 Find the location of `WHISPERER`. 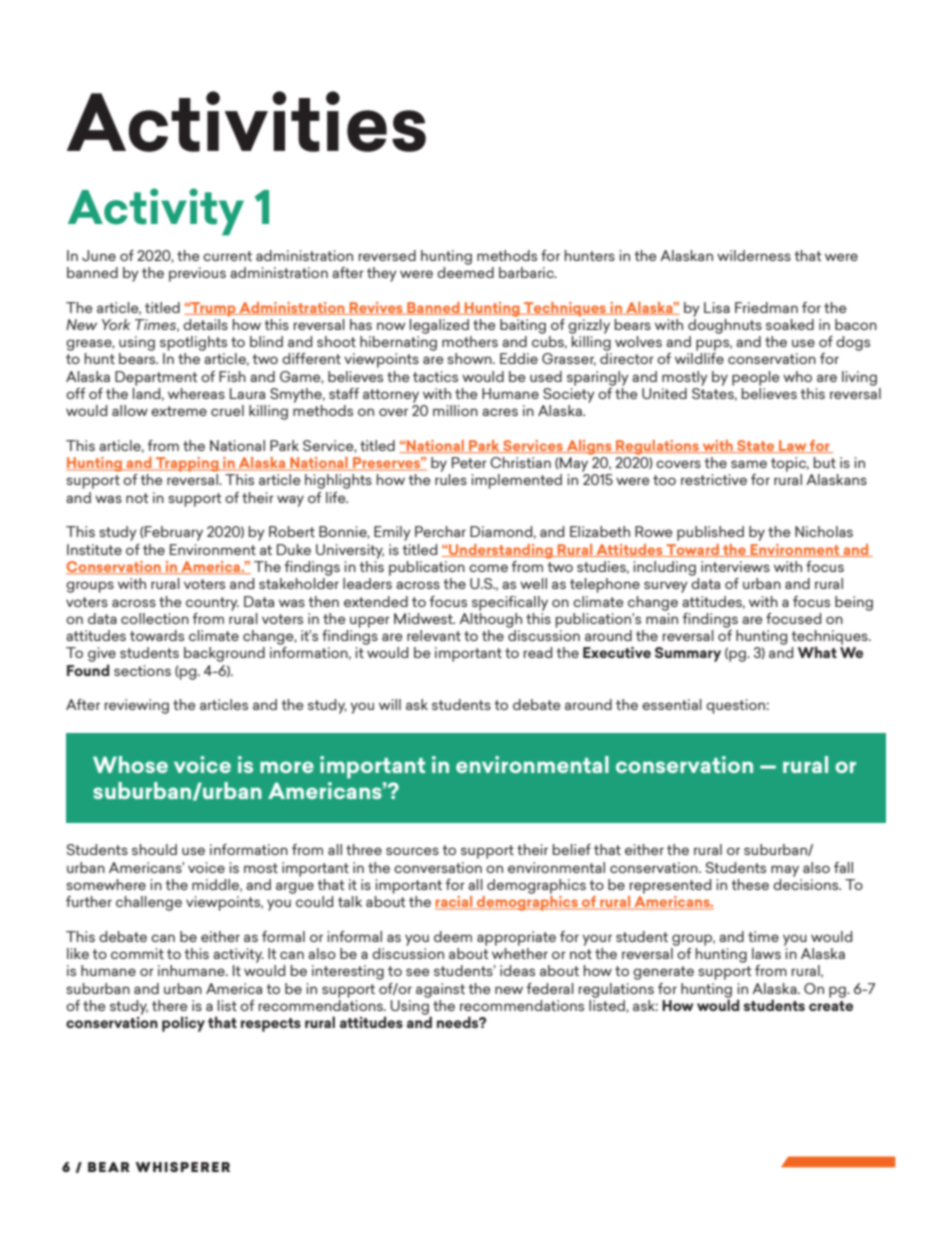

WHISPERER is located at coordinates (183, 1167).
